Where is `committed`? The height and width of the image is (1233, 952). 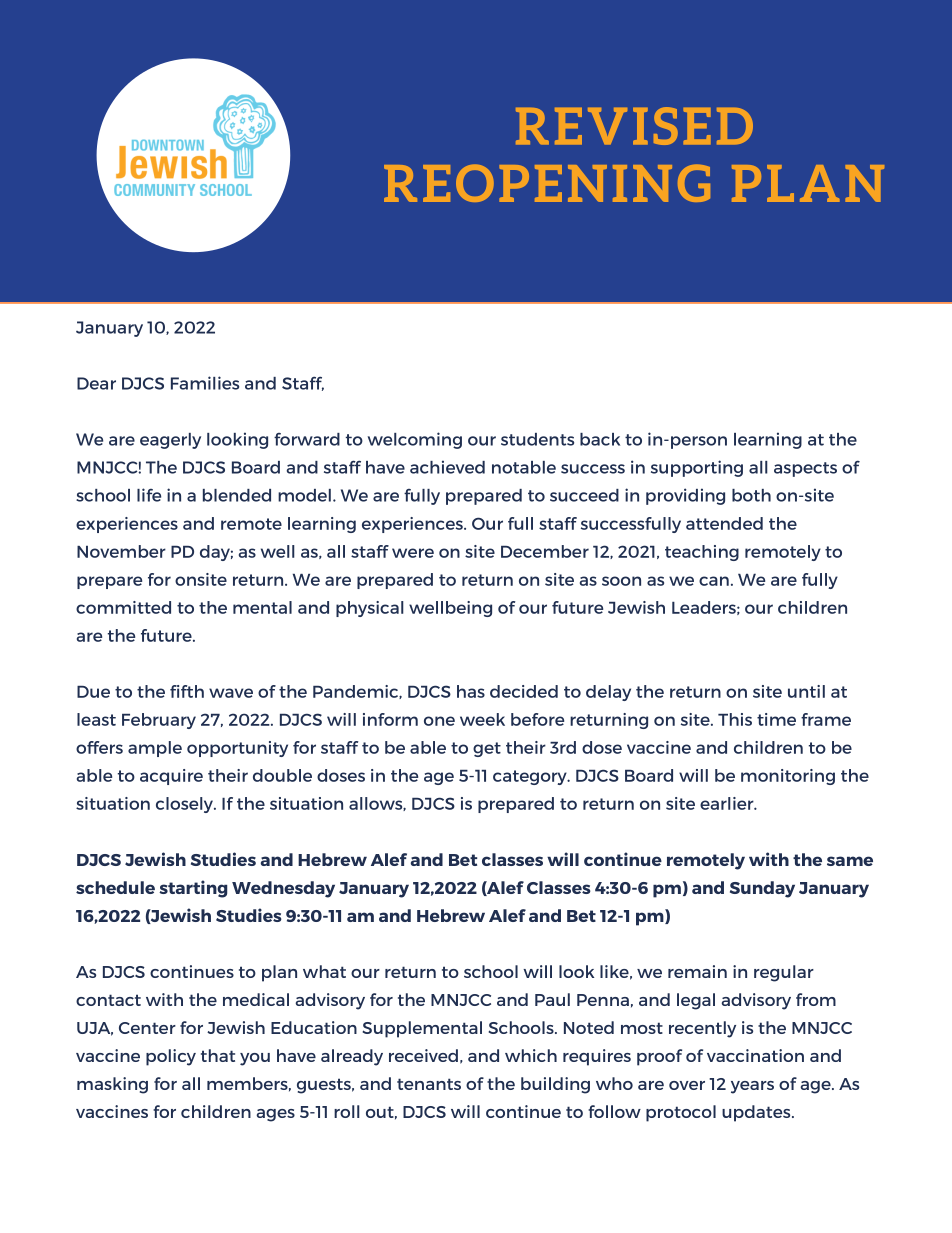 committed is located at coordinates (123, 607).
